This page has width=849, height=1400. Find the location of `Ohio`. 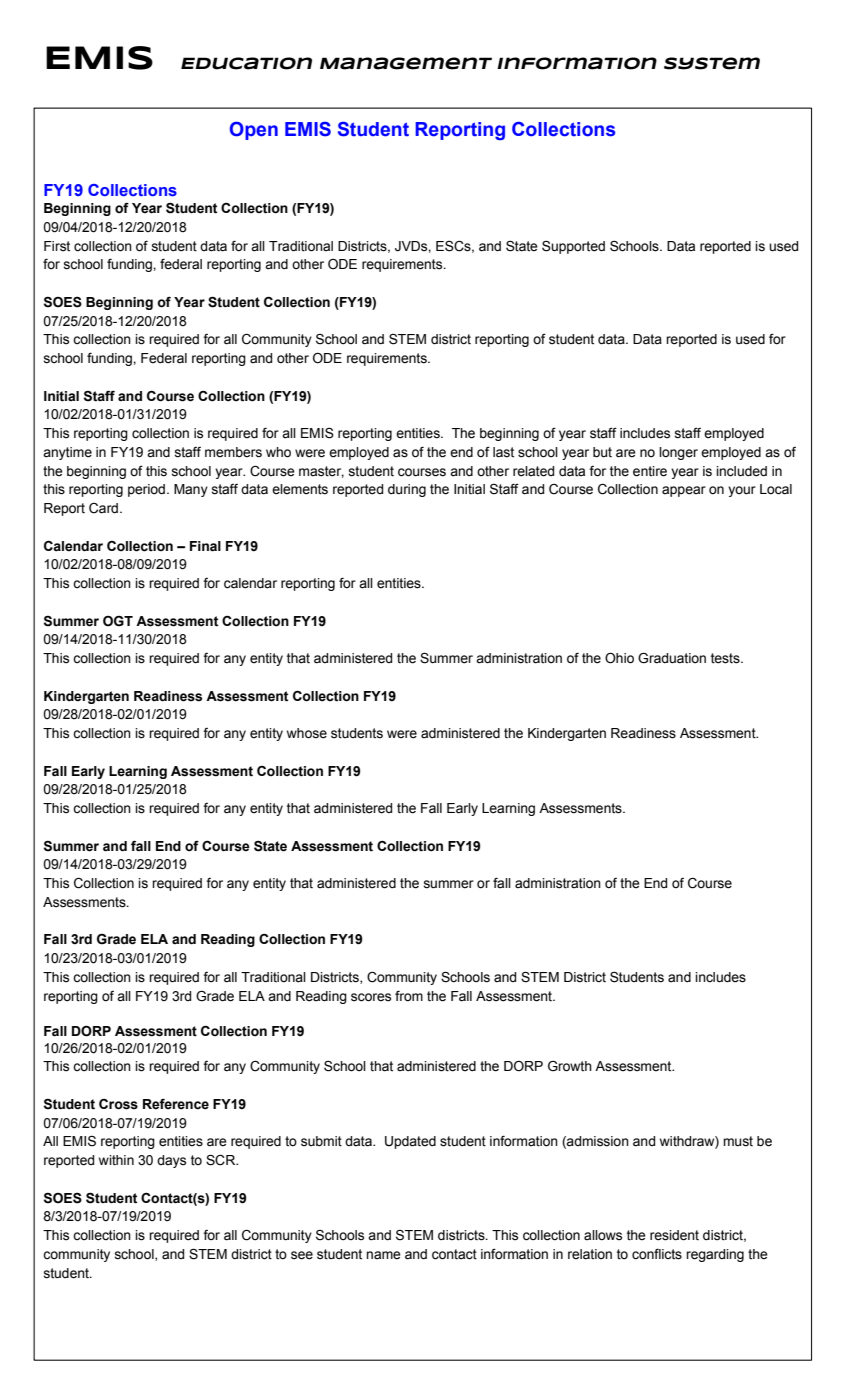

Ohio is located at coordinates (619, 658).
